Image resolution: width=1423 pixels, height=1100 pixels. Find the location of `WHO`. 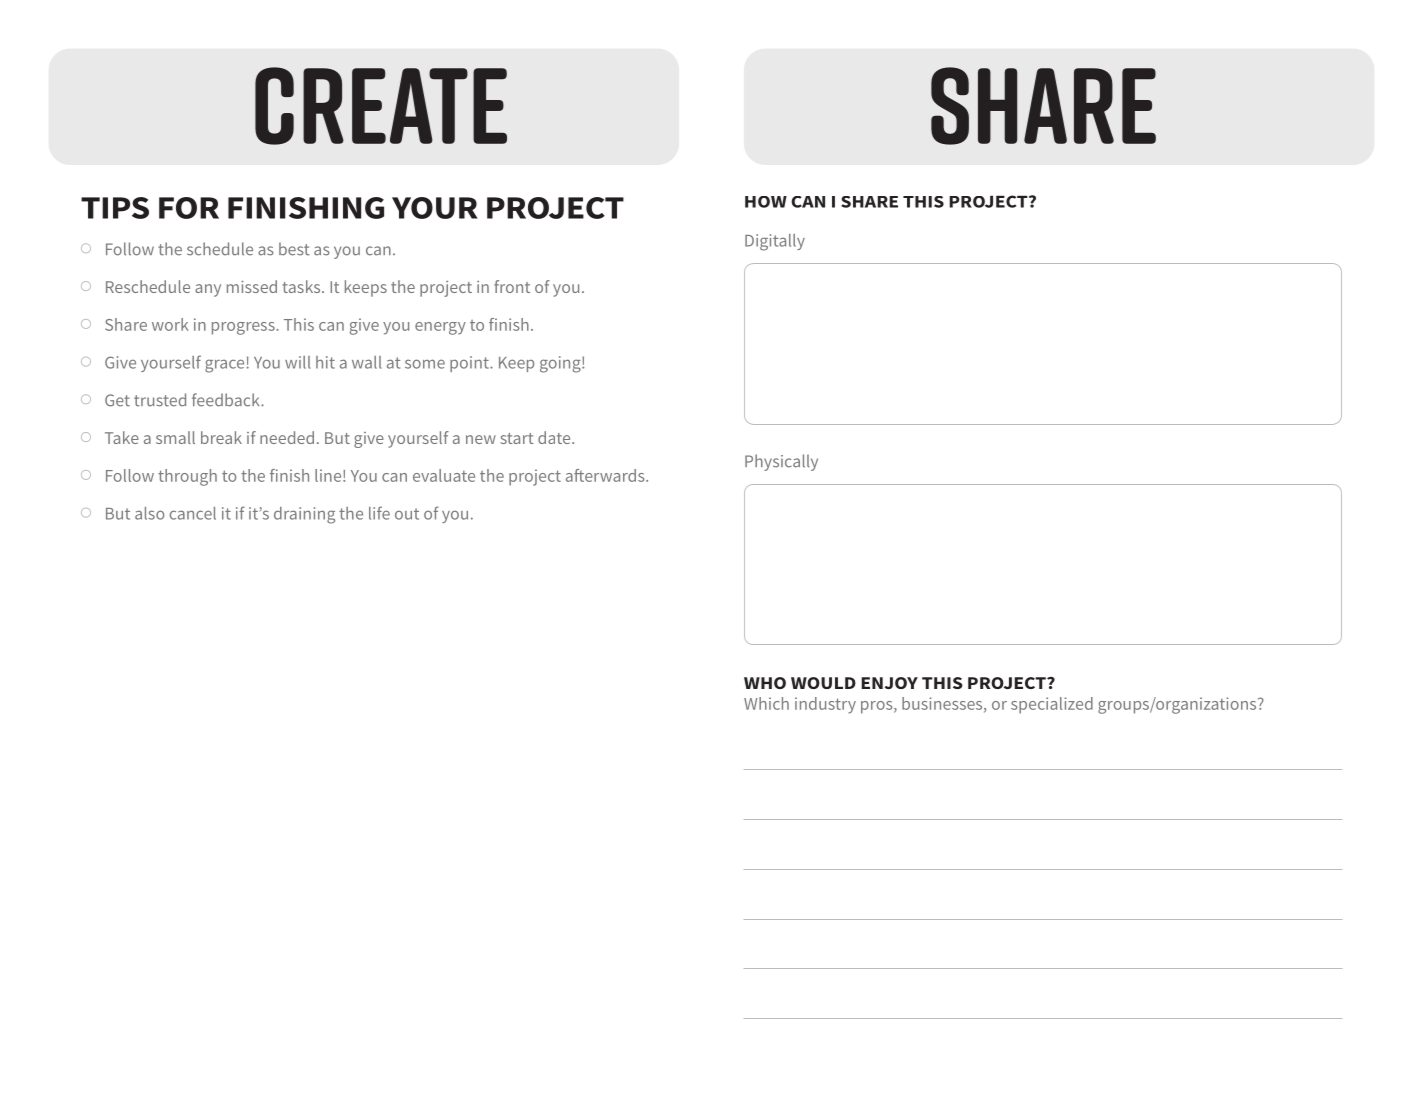

WHO is located at coordinates (765, 683).
